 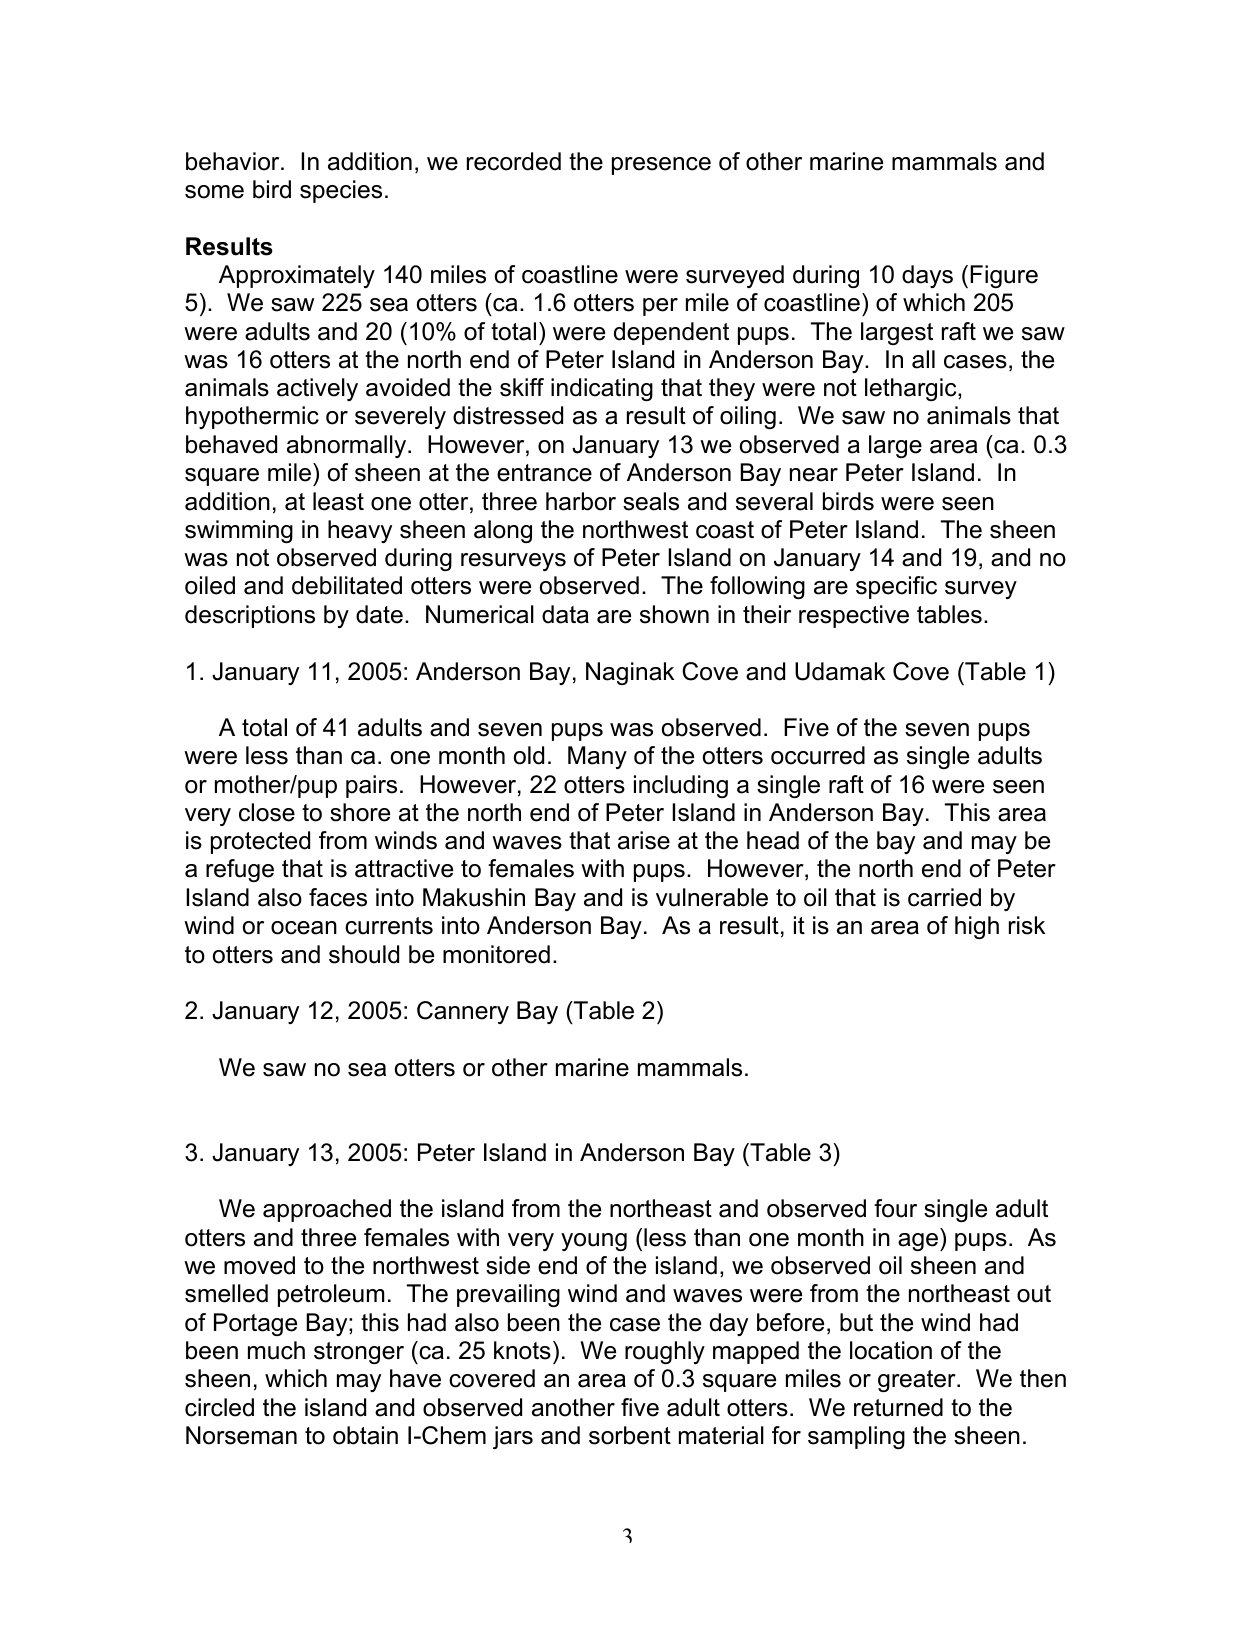 What do you see at coordinates (250, 616) in the screenshot?
I see `descriptions` at bounding box center [250, 616].
